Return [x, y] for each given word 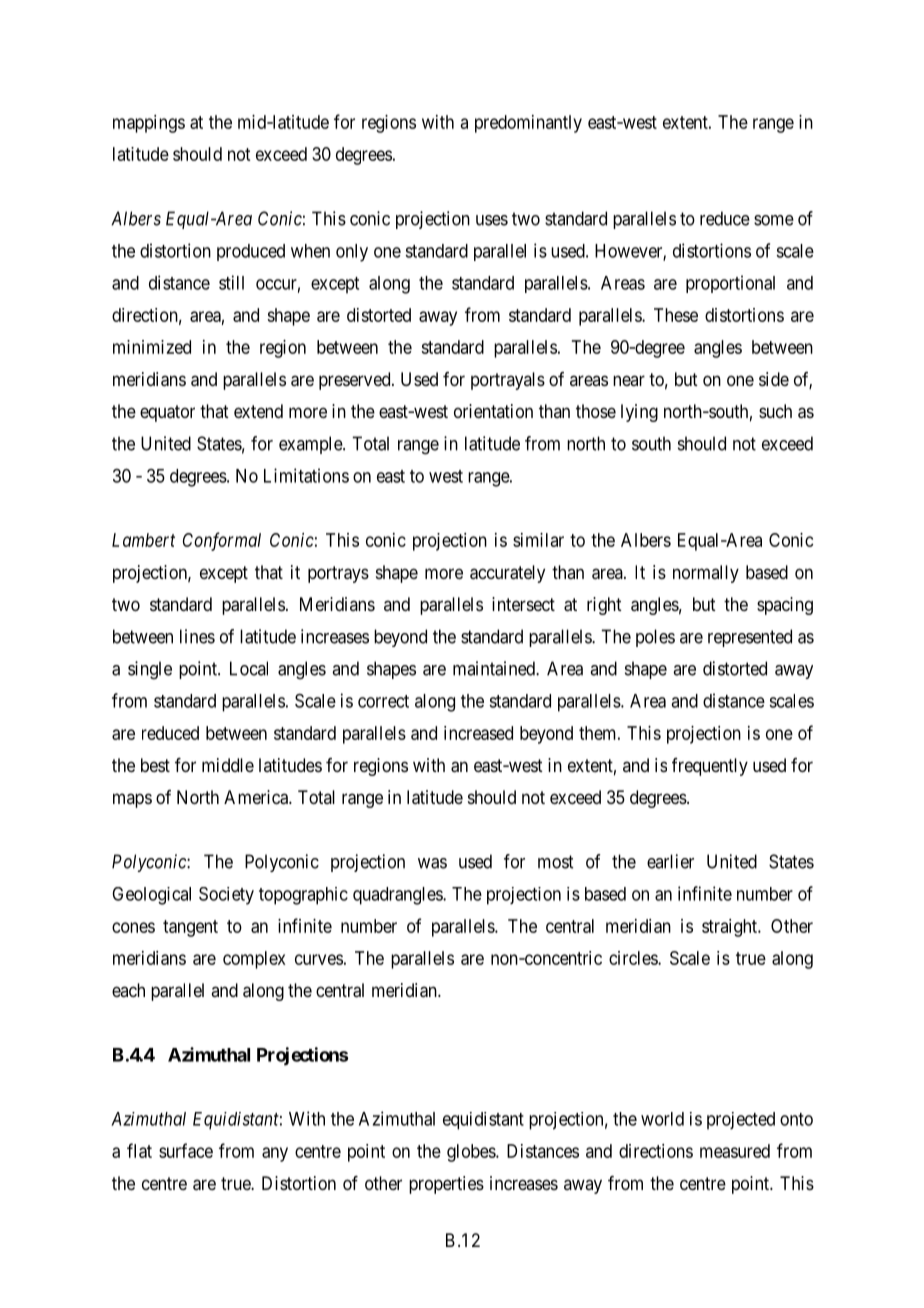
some [774, 220]
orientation [493, 411]
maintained [495, 668]
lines [197, 636]
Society [226, 896]
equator [167, 413]
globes [472, 1153]
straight [730, 928]
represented [750, 638]
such [775, 411]
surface [186, 1150]
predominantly [528, 124]
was [432, 863]
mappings [149, 124]
